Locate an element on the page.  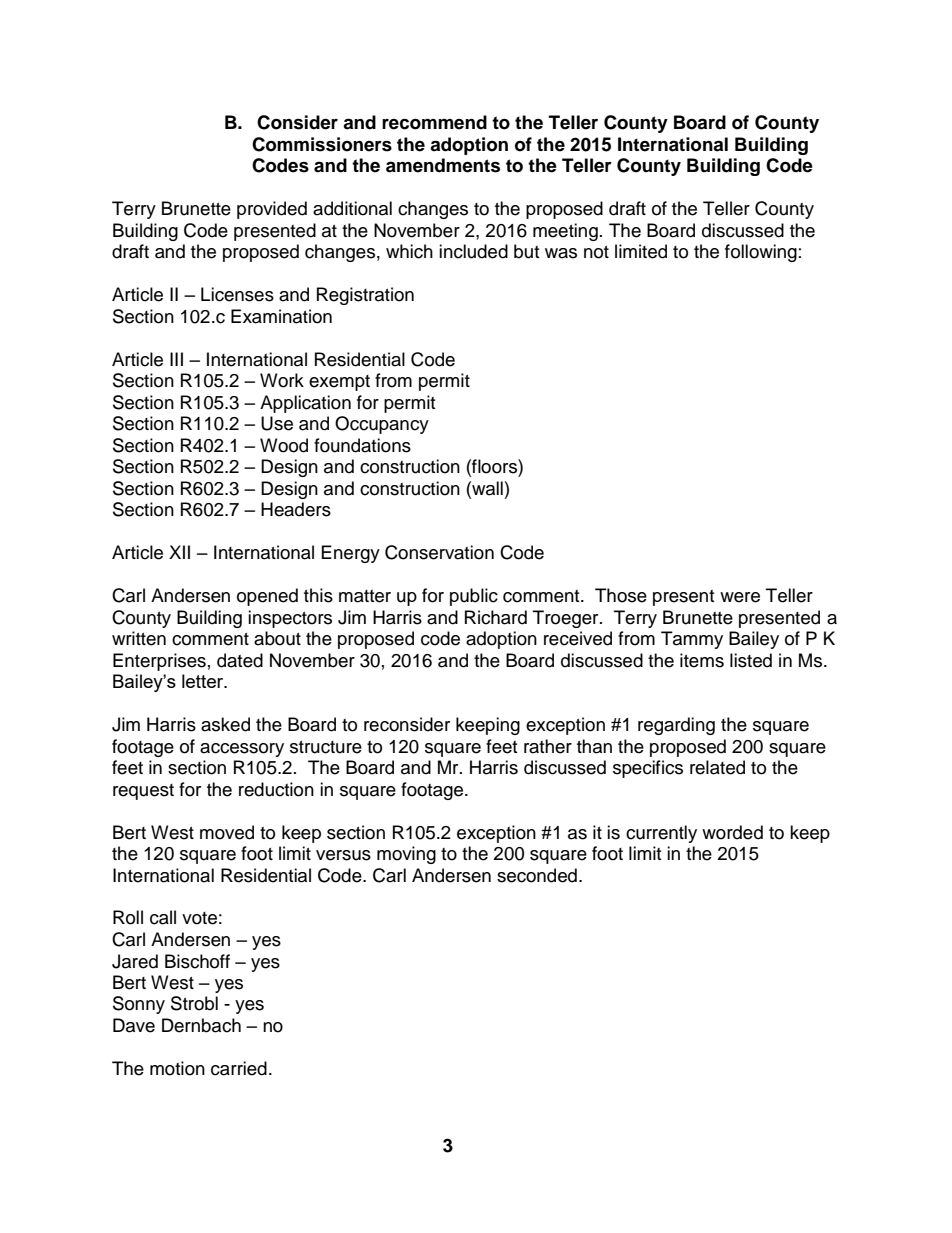
rather is located at coordinates (548, 746).
